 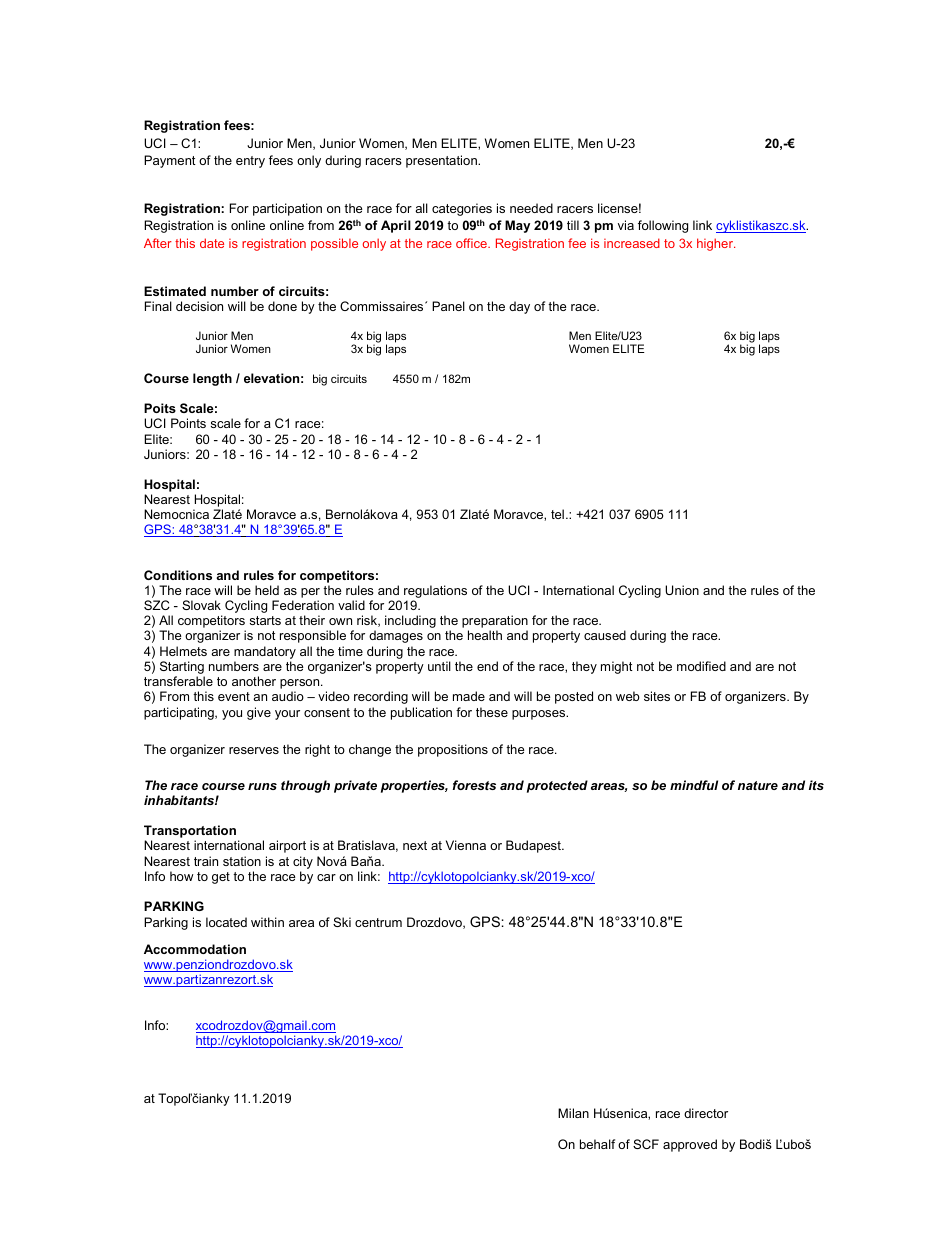 I want to click on Accommodation, so click(x=195, y=949).
